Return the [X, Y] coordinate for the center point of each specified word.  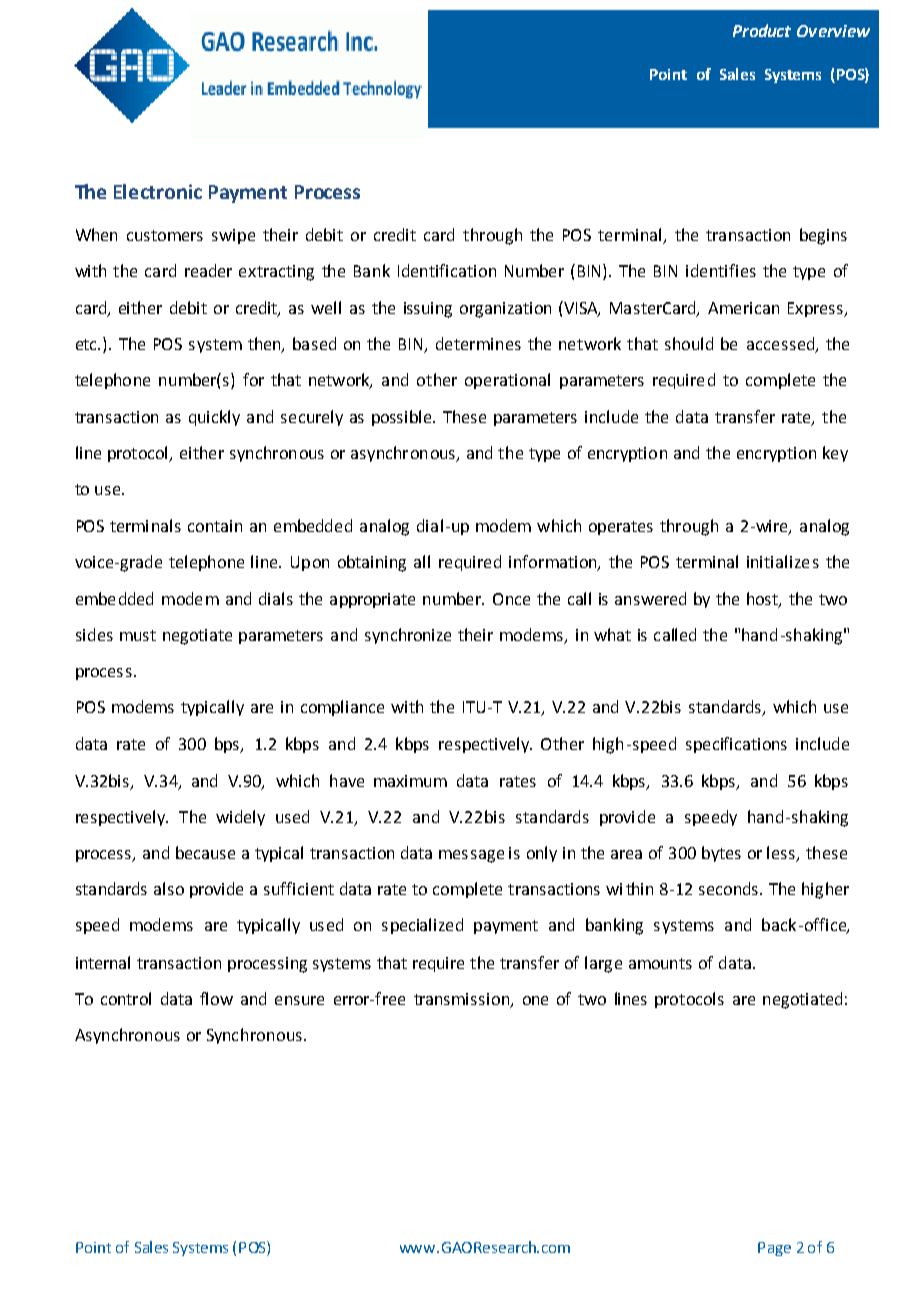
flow [216, 998]
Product [762, 30]
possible [403, 418]
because [205, 852]
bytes [721, 854]
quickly [214, 418]
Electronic [158, 191]
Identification [447, 270]
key [835, 454]
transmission [463, 1000]
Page [774, 1249]
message [471, 856]
